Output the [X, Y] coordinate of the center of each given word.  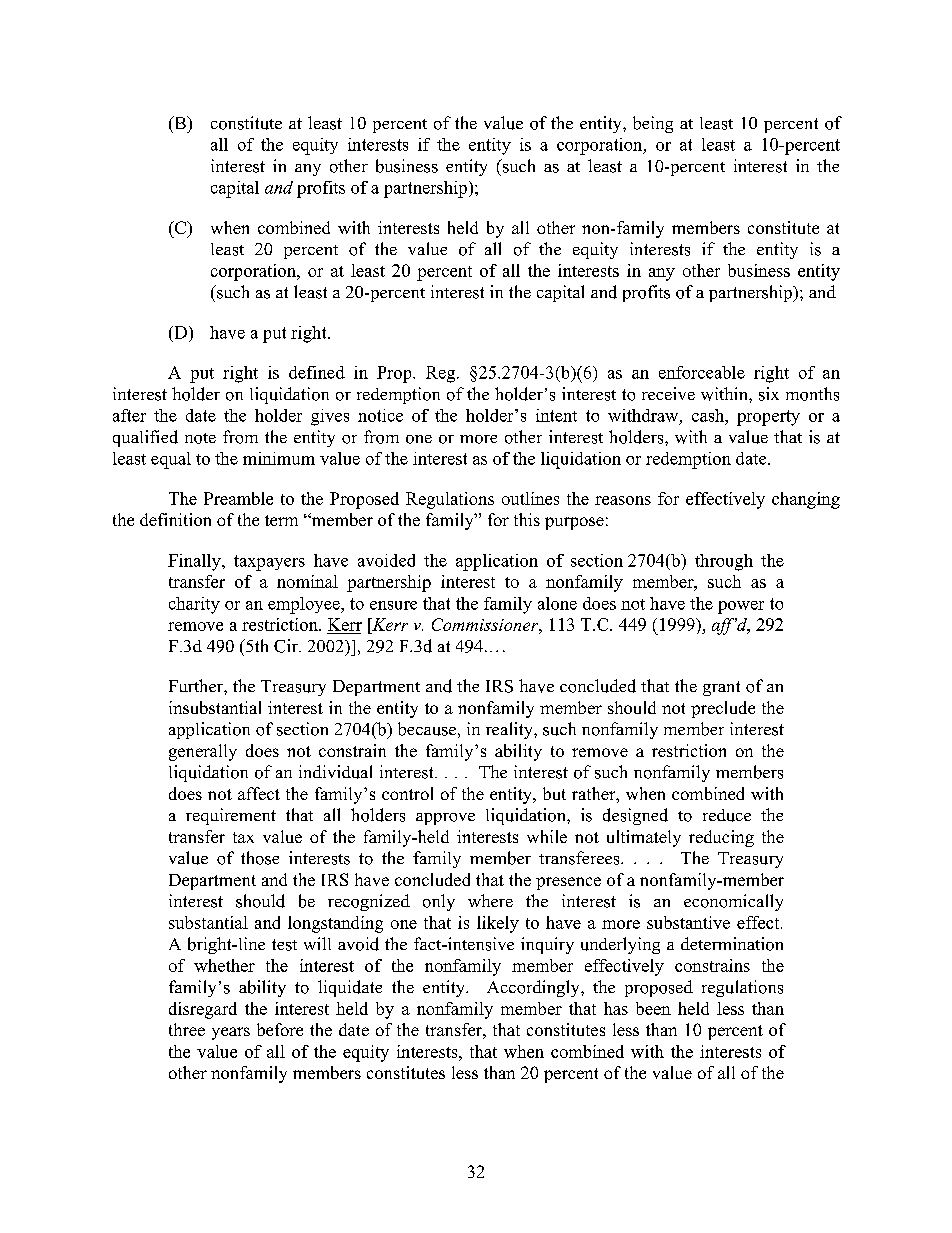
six [769, 394]
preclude [723, 709]
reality [510, 730]
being [653, 124]
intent [556, 415]
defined [317, 372]
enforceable [702, 372]
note [200, 438]
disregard [203, 1010]
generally [203, 752]
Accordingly [534, 988]
